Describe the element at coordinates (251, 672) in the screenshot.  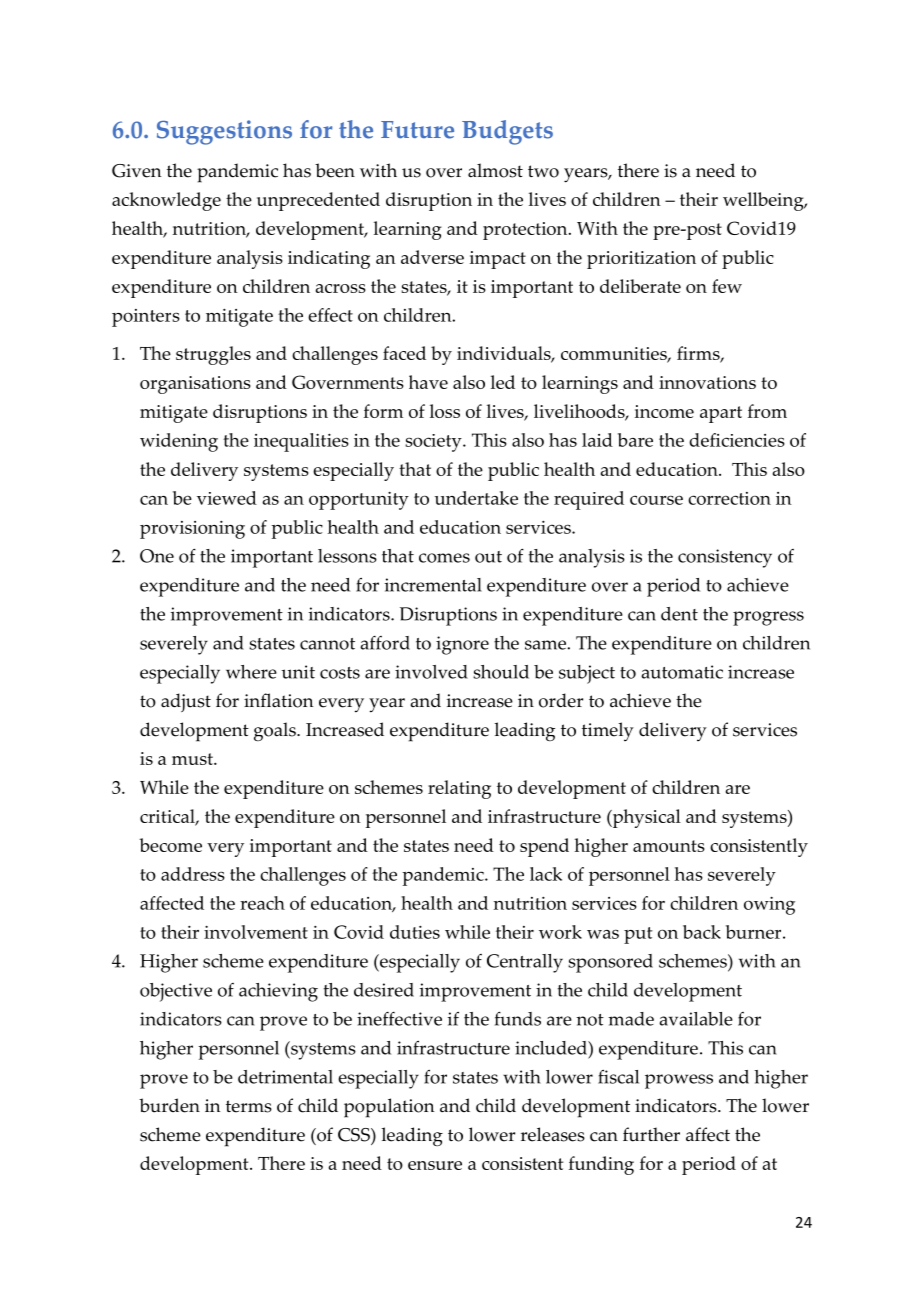
I see `where` at that location.
